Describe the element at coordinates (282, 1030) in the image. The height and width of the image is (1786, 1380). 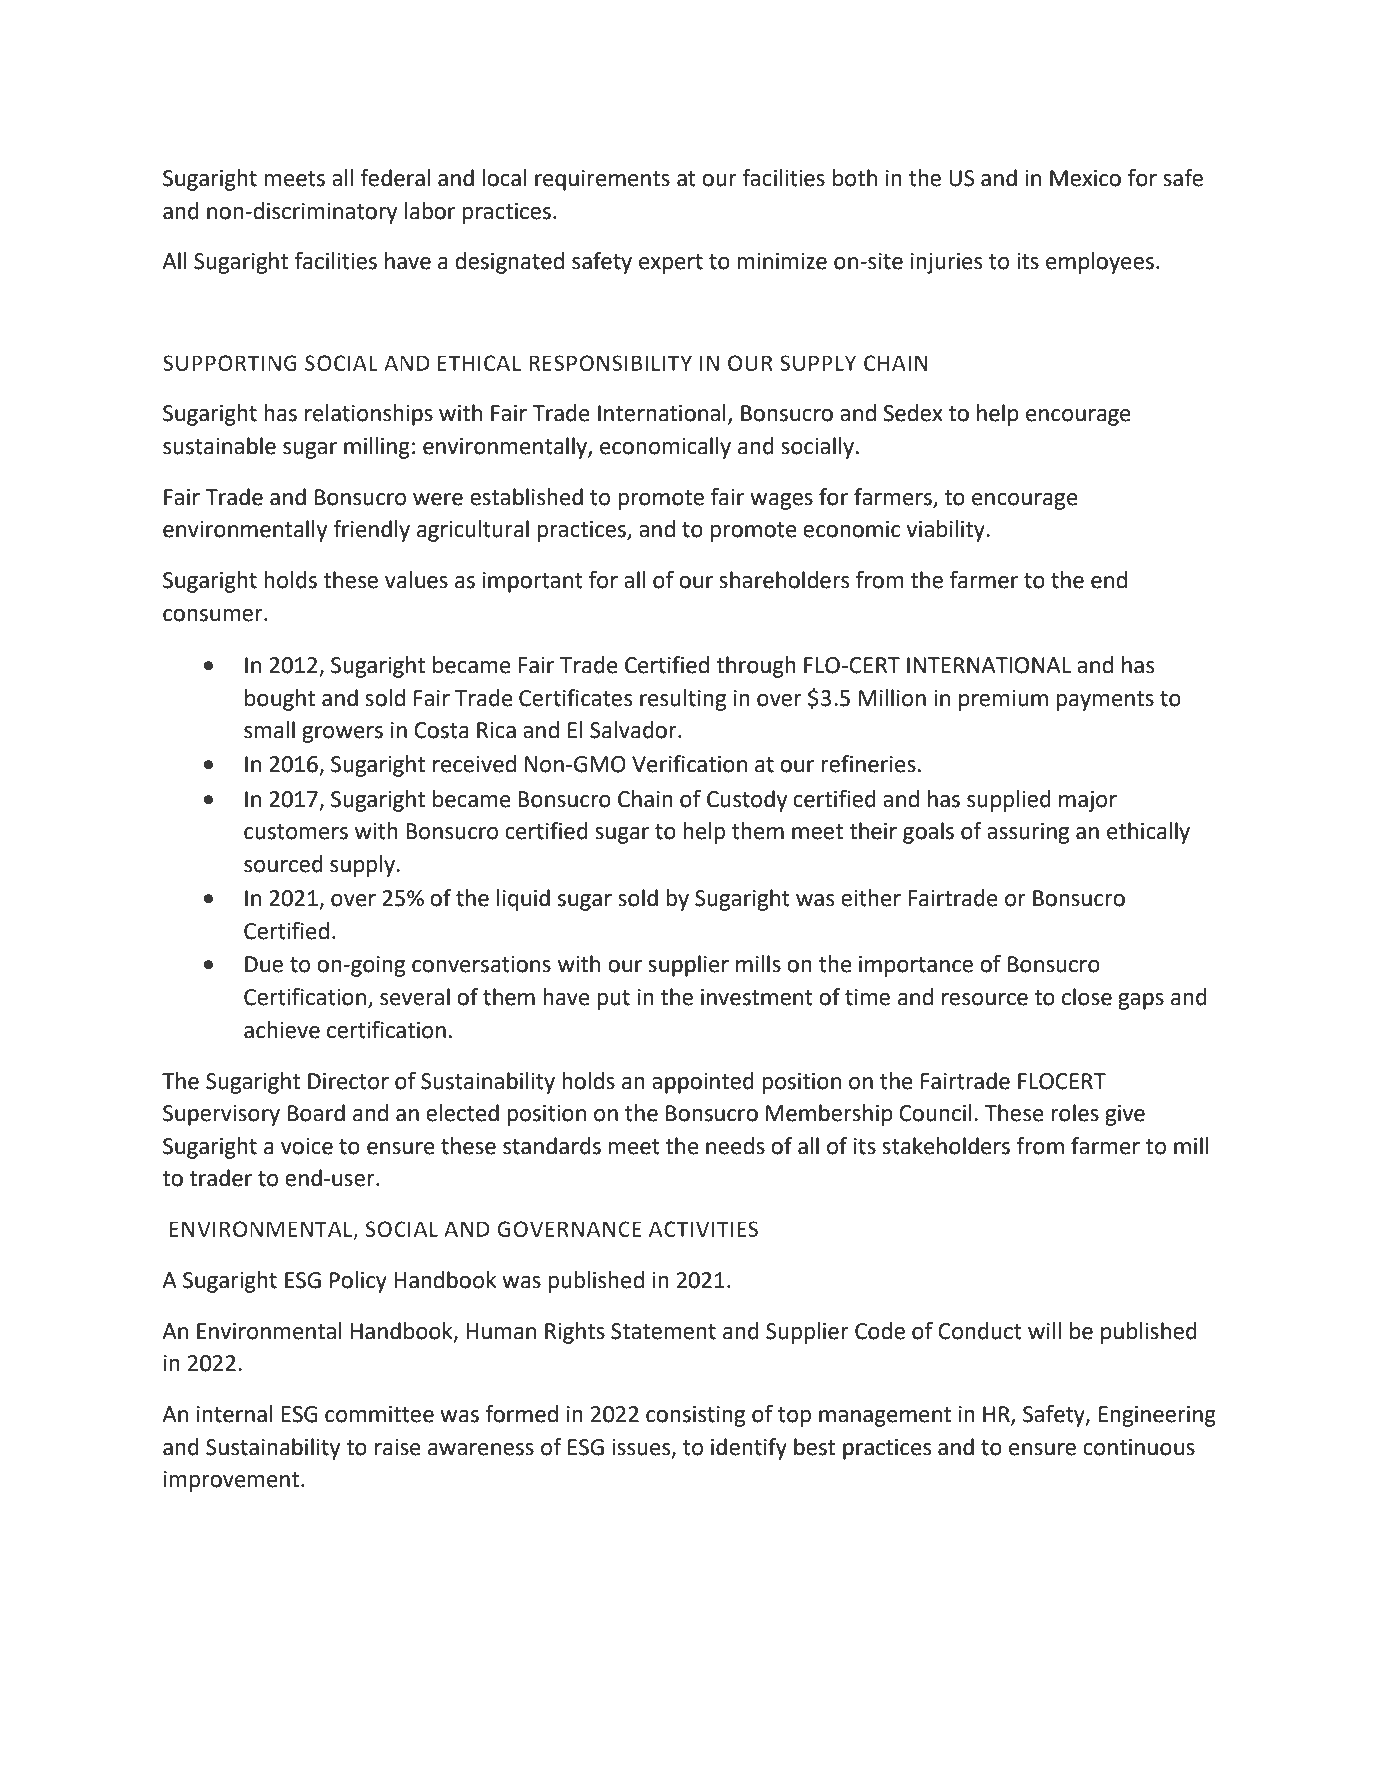
I see `achieve` at that location.
